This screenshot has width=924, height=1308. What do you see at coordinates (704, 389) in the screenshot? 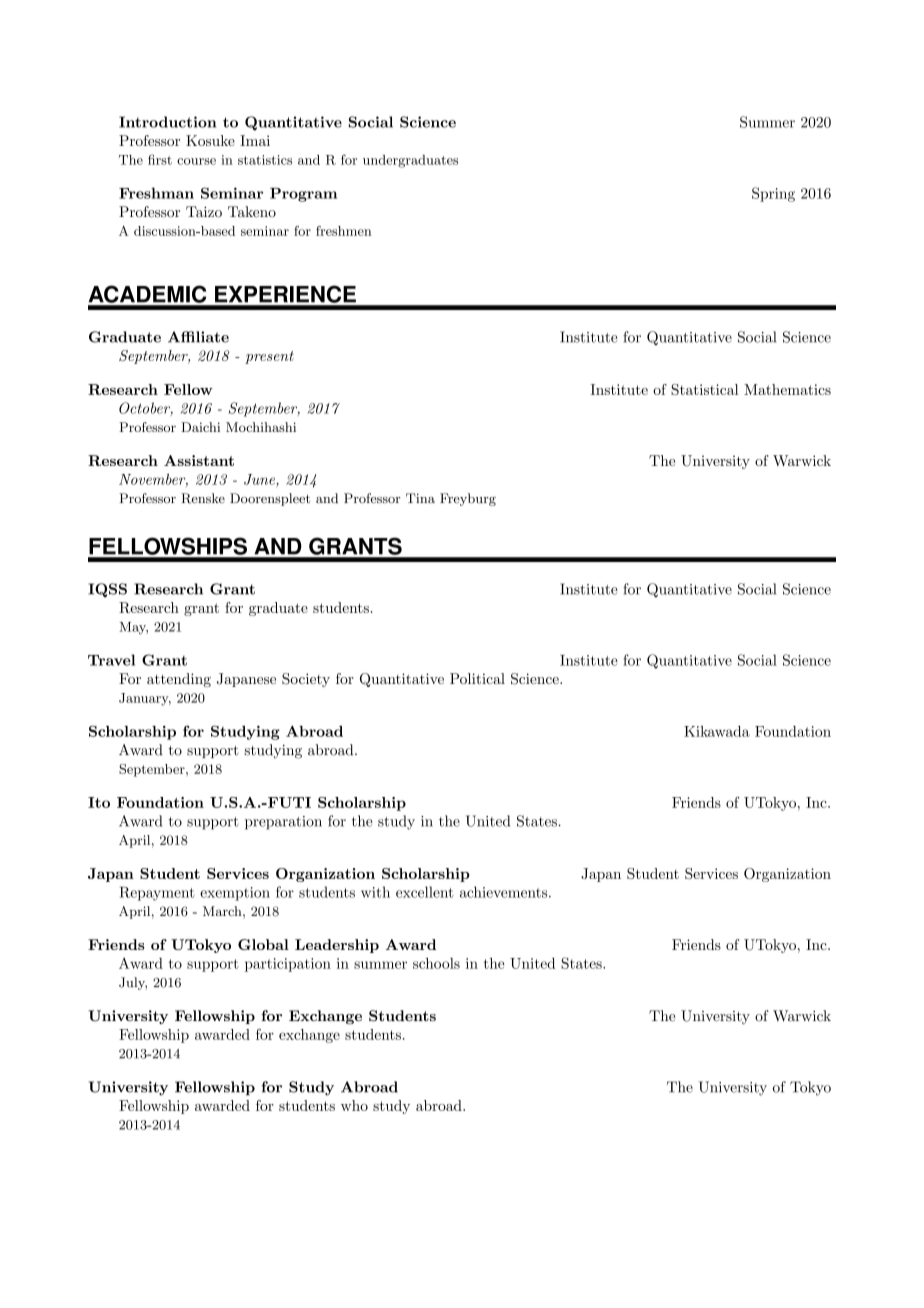
I see `Statistical` at bounding box center [704, 389].
